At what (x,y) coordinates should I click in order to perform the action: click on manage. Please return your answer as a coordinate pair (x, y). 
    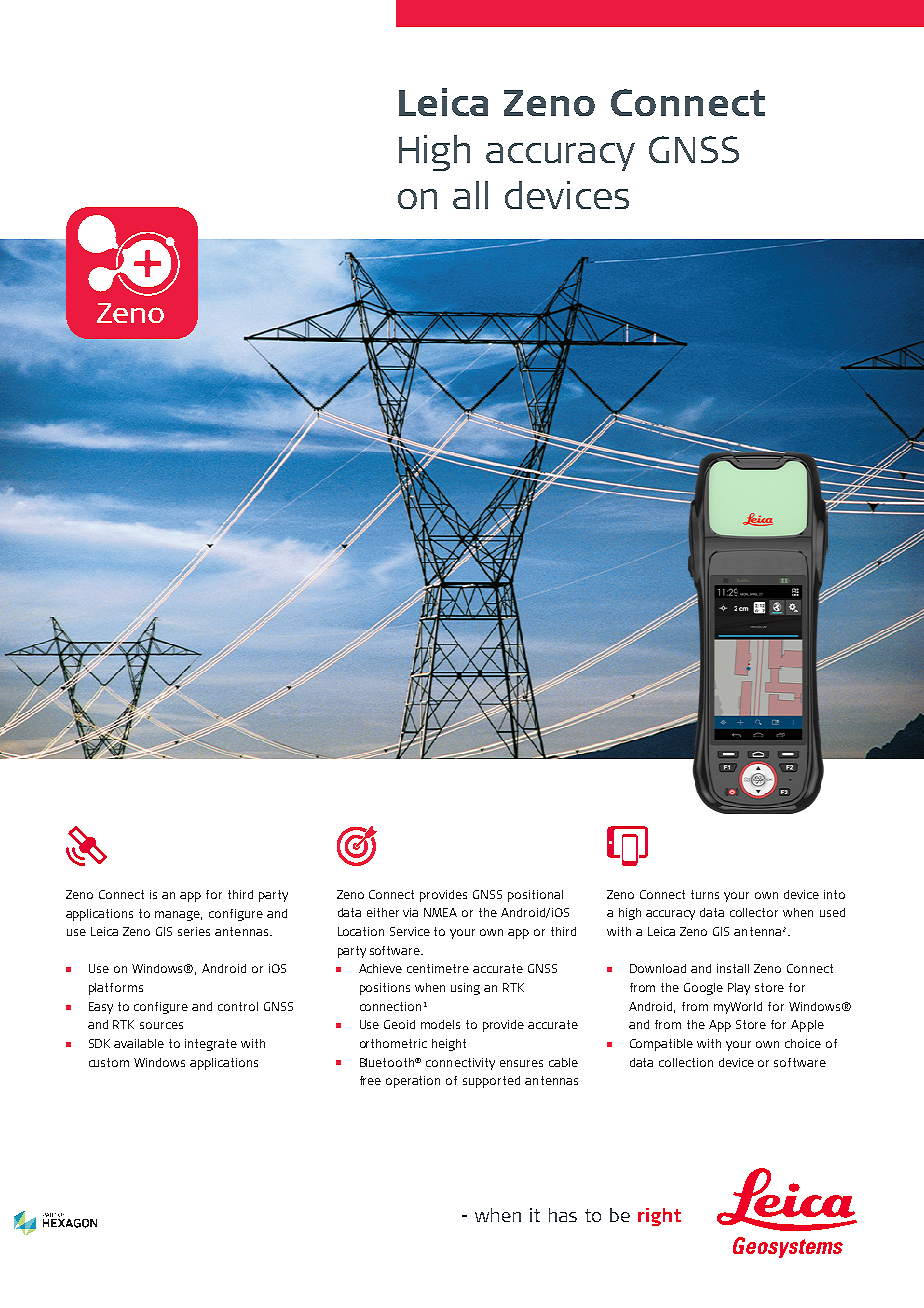
    Looking at the image, I should click on (178, 916).
